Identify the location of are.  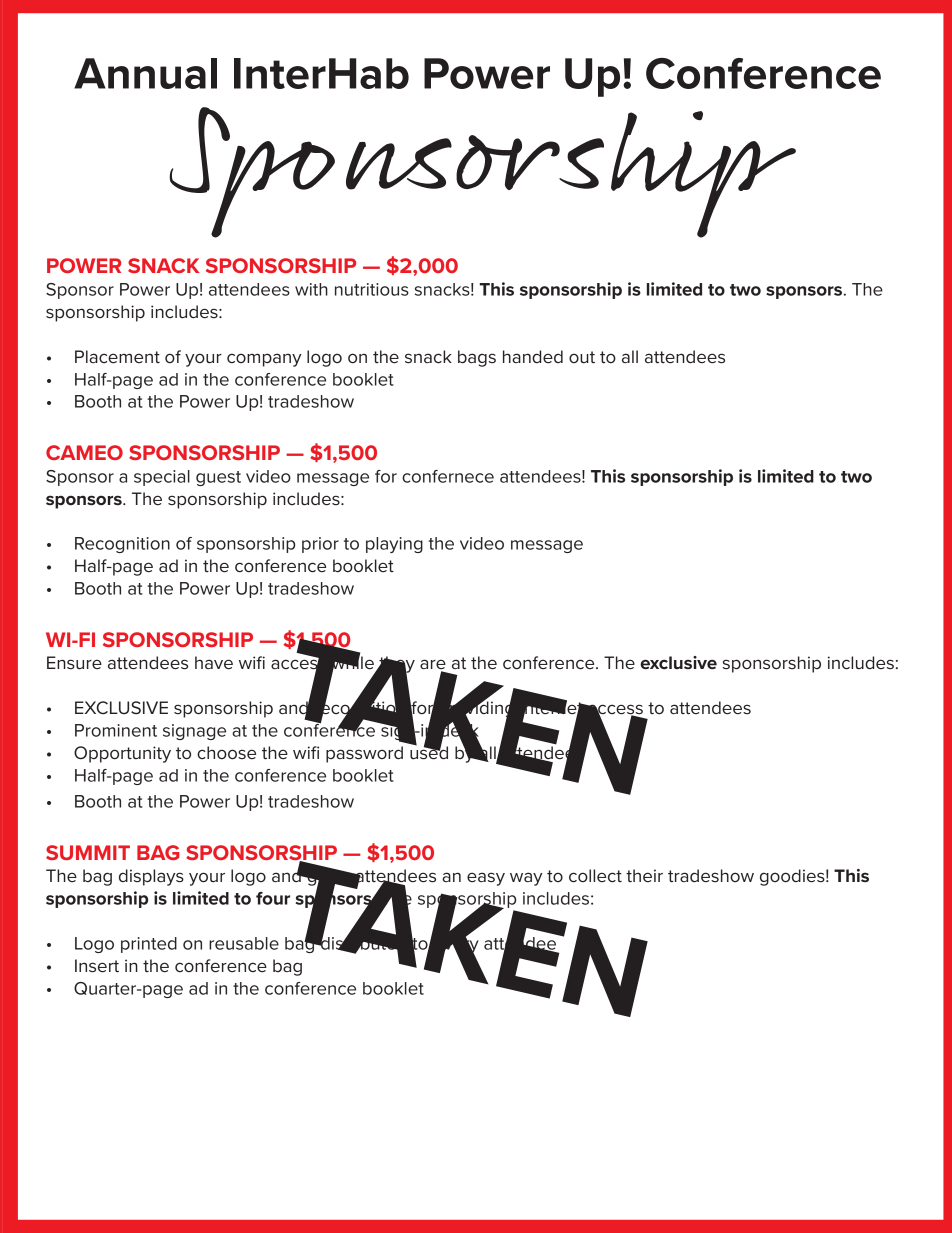
(433, 665).
